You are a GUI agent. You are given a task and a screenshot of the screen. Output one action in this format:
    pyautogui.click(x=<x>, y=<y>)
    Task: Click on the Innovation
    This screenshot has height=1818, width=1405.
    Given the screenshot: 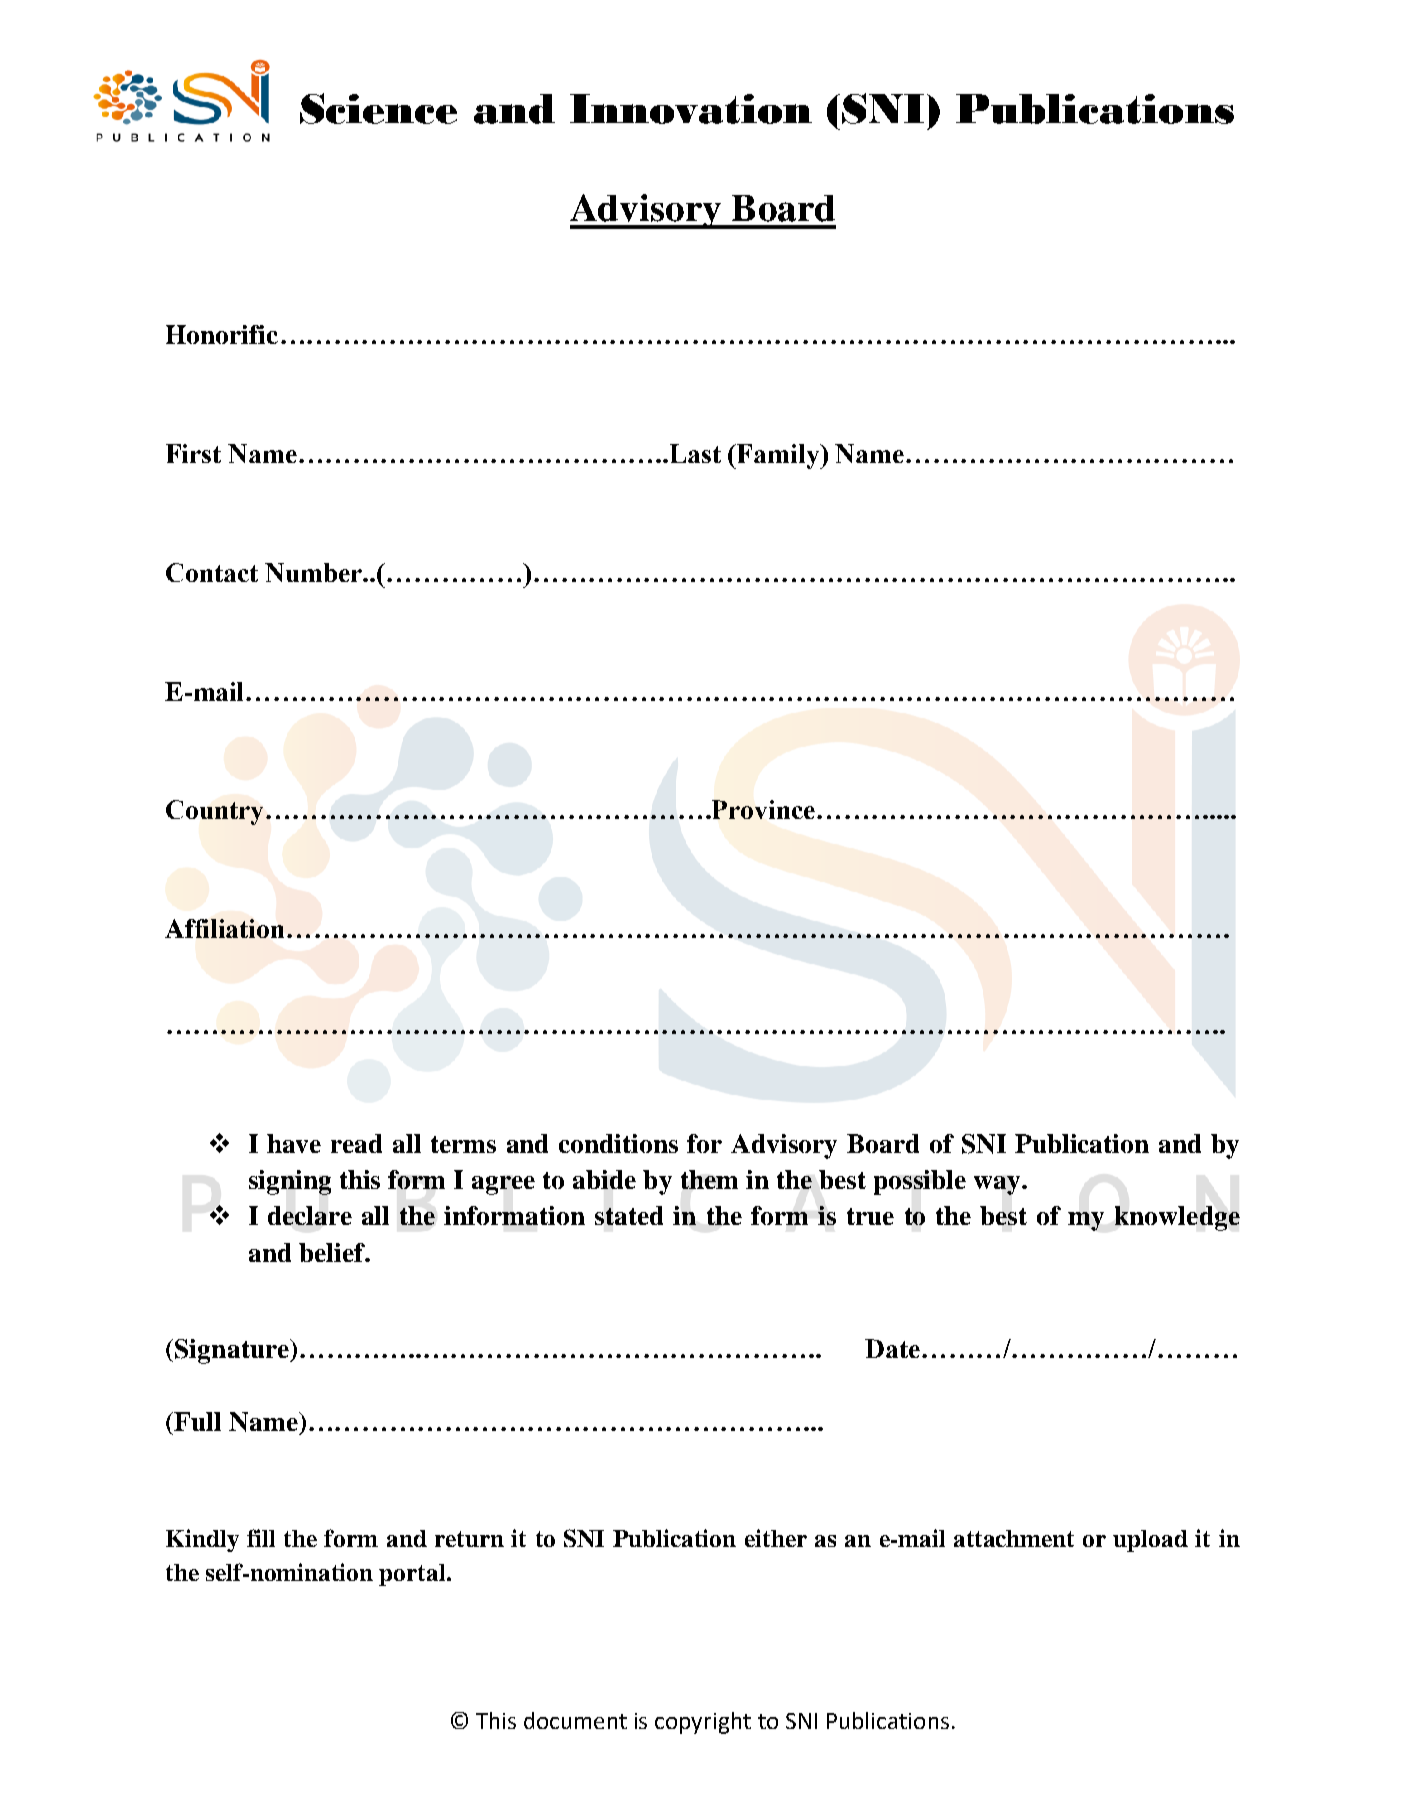 What is the action you would take?
    pyautogui.click(x=691, y=109)
